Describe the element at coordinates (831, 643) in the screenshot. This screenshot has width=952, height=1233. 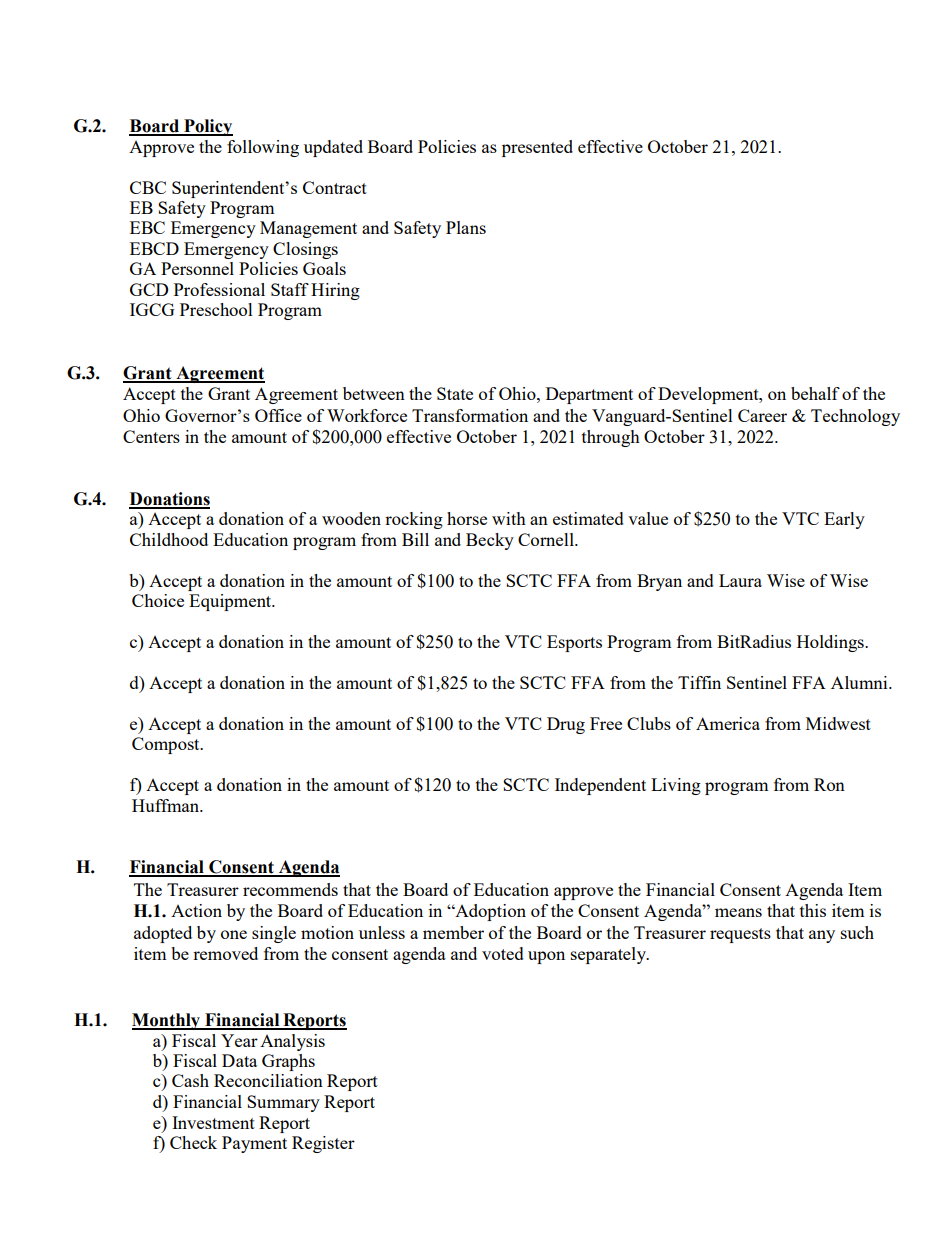
I see `Holdings` at that location.
